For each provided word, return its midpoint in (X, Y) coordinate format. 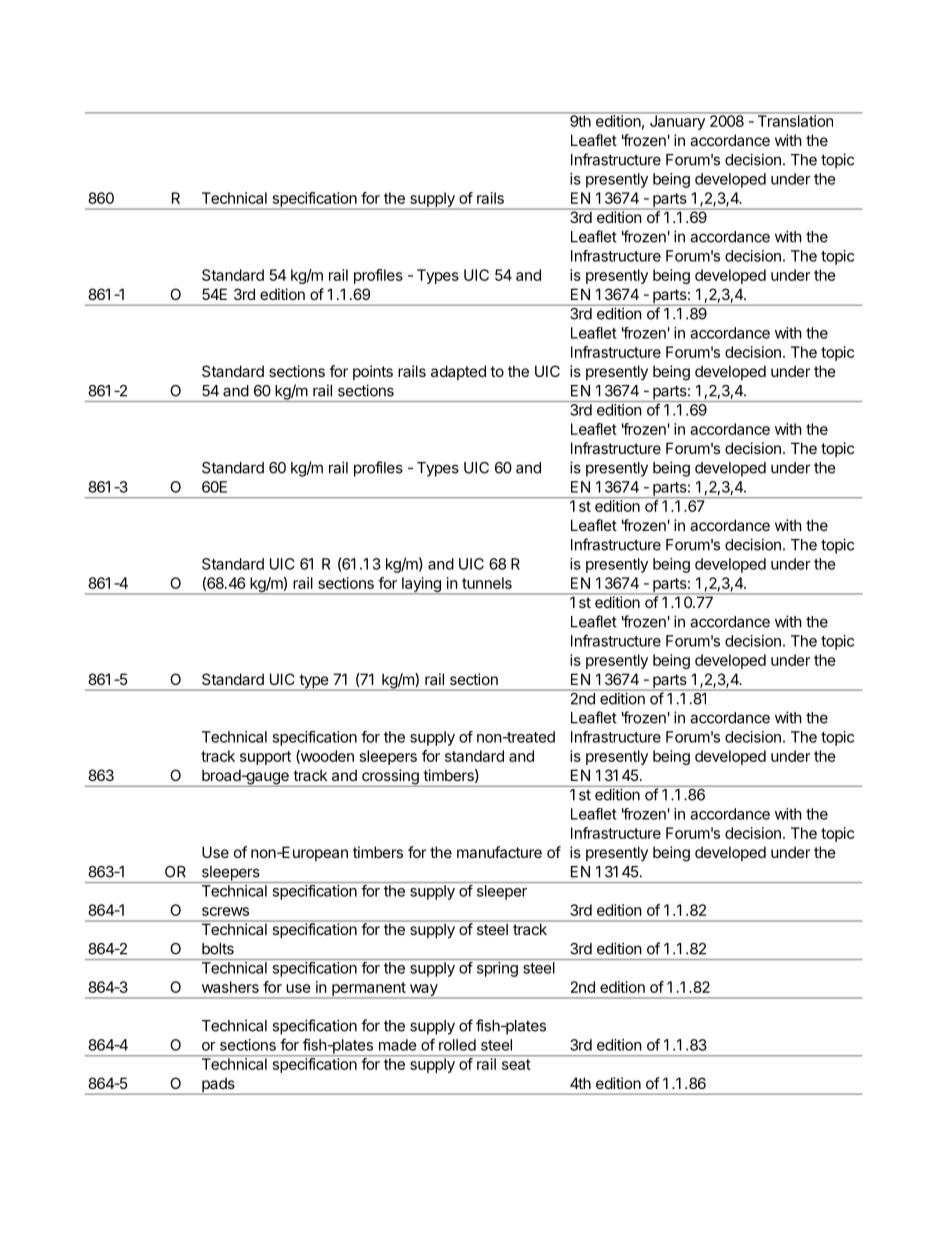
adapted (458, 372)
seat (516, 1064)
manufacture (499, 852)
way (423, 991)
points (373, 372)
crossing (390, 778)
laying (421, 586)
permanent (368, 990)
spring (497, 969)
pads (218, 1086)
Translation (795, 120)
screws (225, 911)
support (265, 758)
